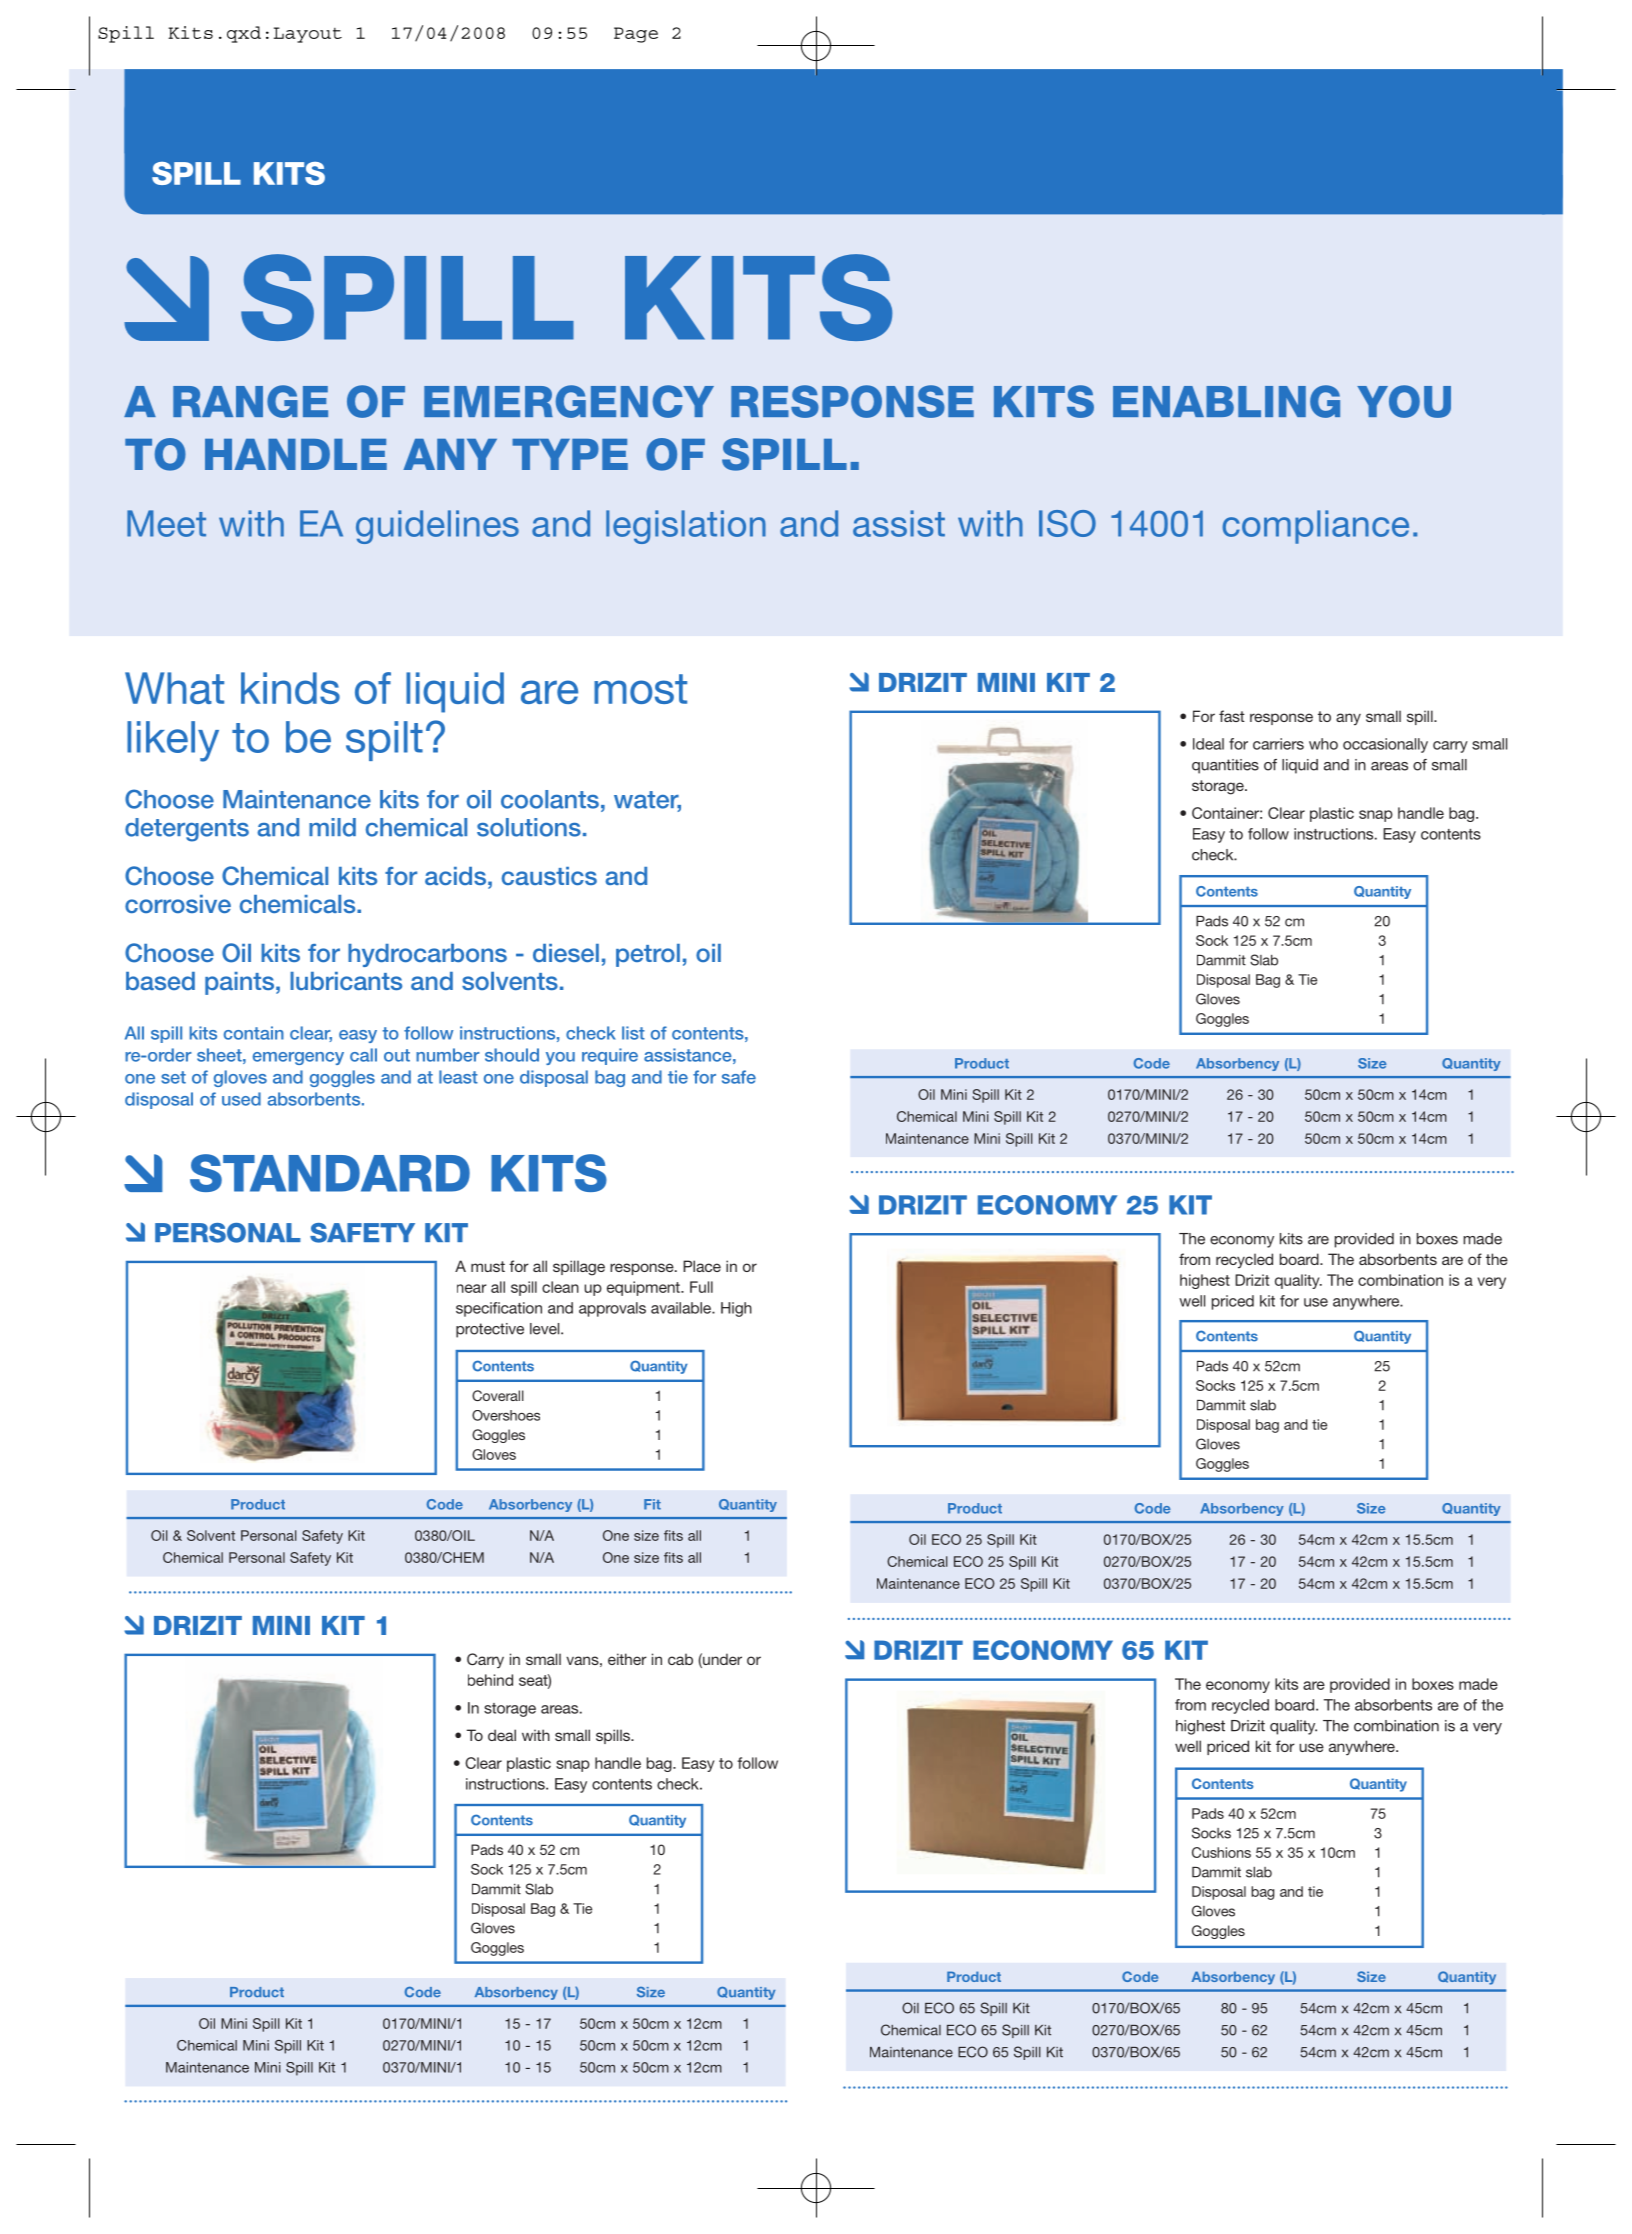  What do you see at coordinates (570, 454) in the screenshot?
I see `TYPE` at bounding box center [570, 454].
